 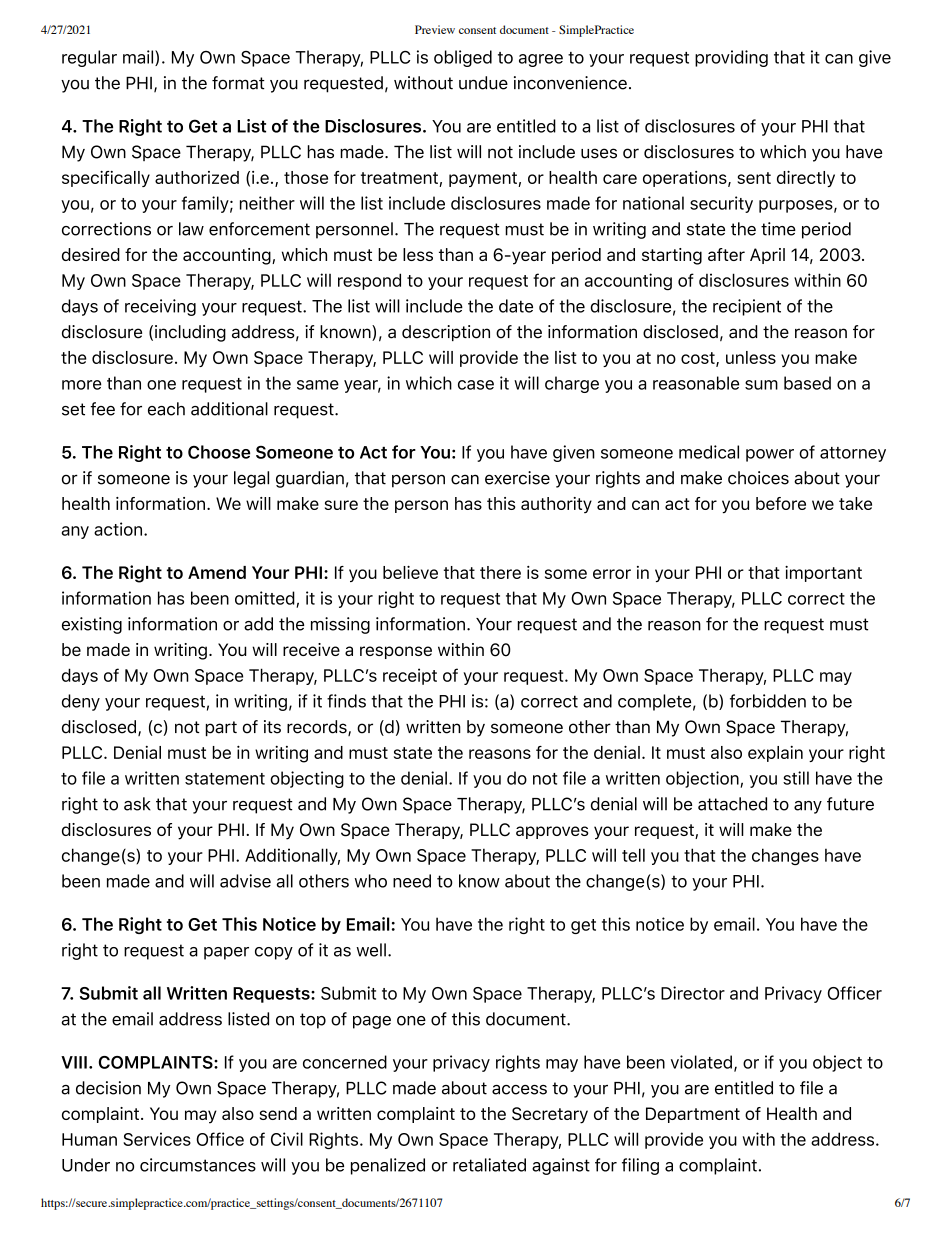 What do you see at coordinates (747, 307) in the image?
I see `recipient` at bounding box center [747, 307].
